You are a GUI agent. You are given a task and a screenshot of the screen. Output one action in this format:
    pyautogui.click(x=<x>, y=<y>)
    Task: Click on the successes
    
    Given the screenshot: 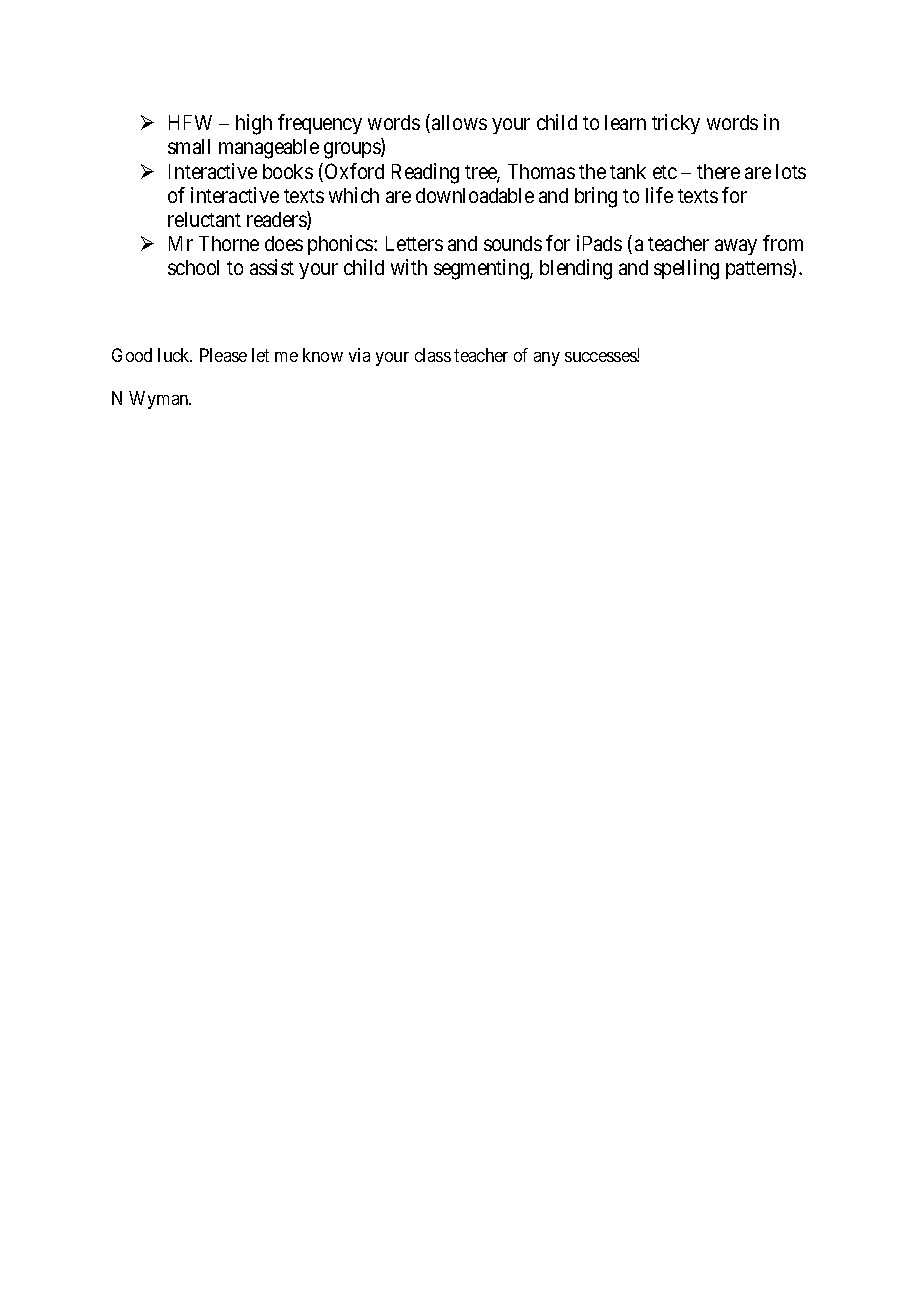 What is the action you would take?
    pyautogui.click(x=601, y=357)
